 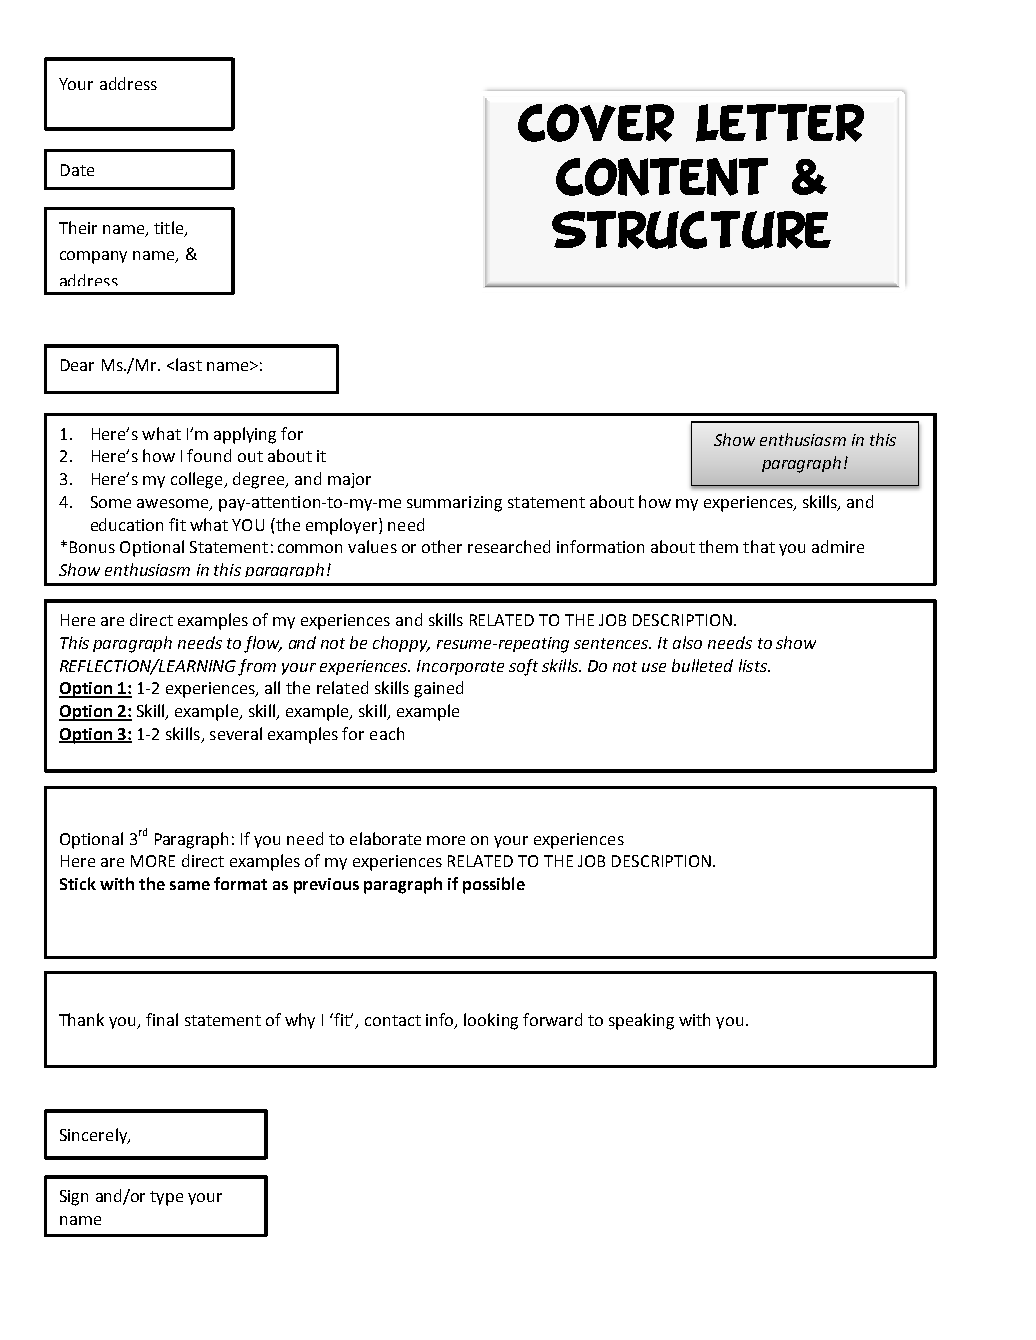 What do you see at coordinates (190, 885) in the image?
I see `same` at bounding box center [190, 885].
